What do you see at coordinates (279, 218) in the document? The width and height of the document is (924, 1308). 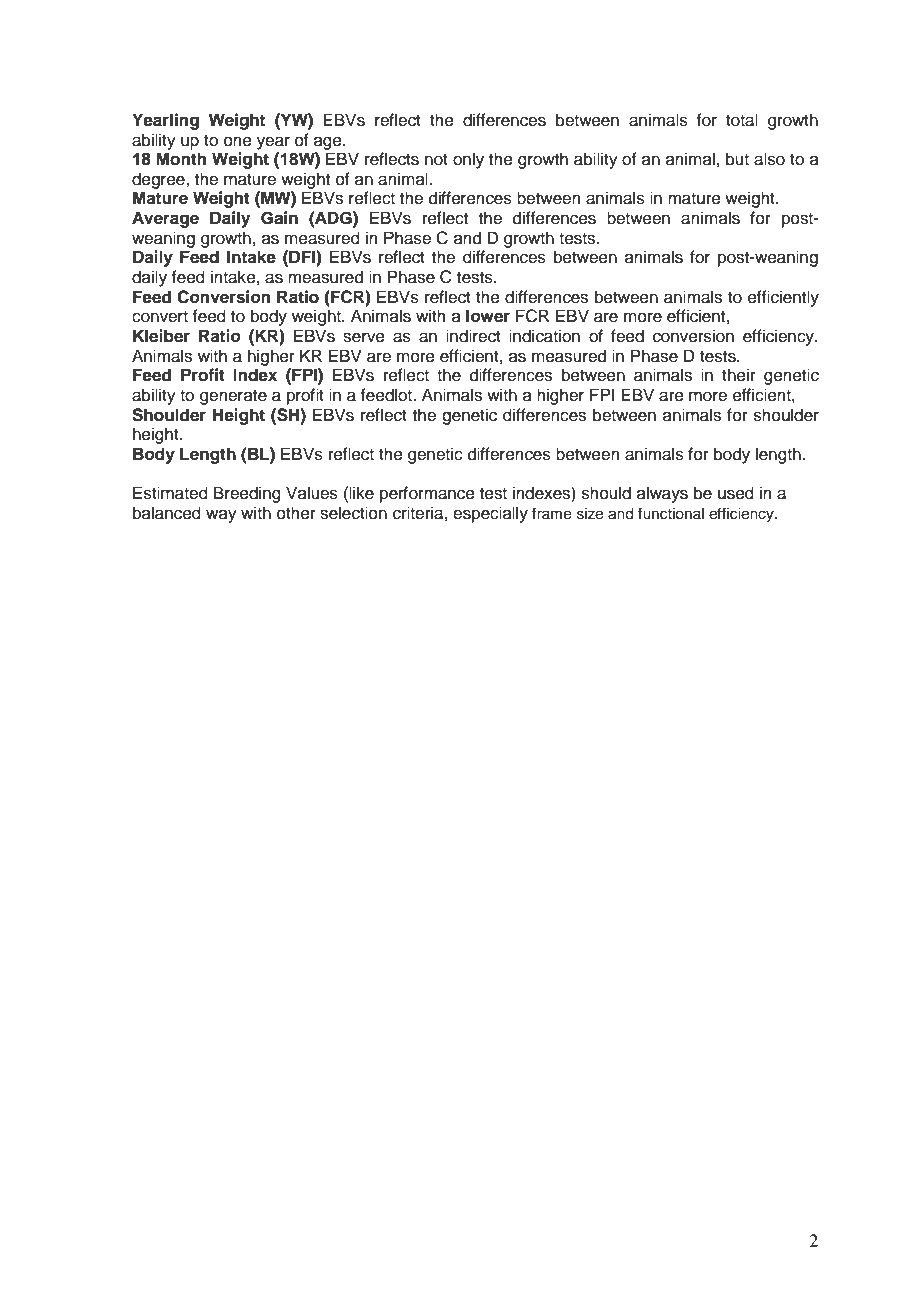 I see `Gain` at bounding box center [279, 218].
